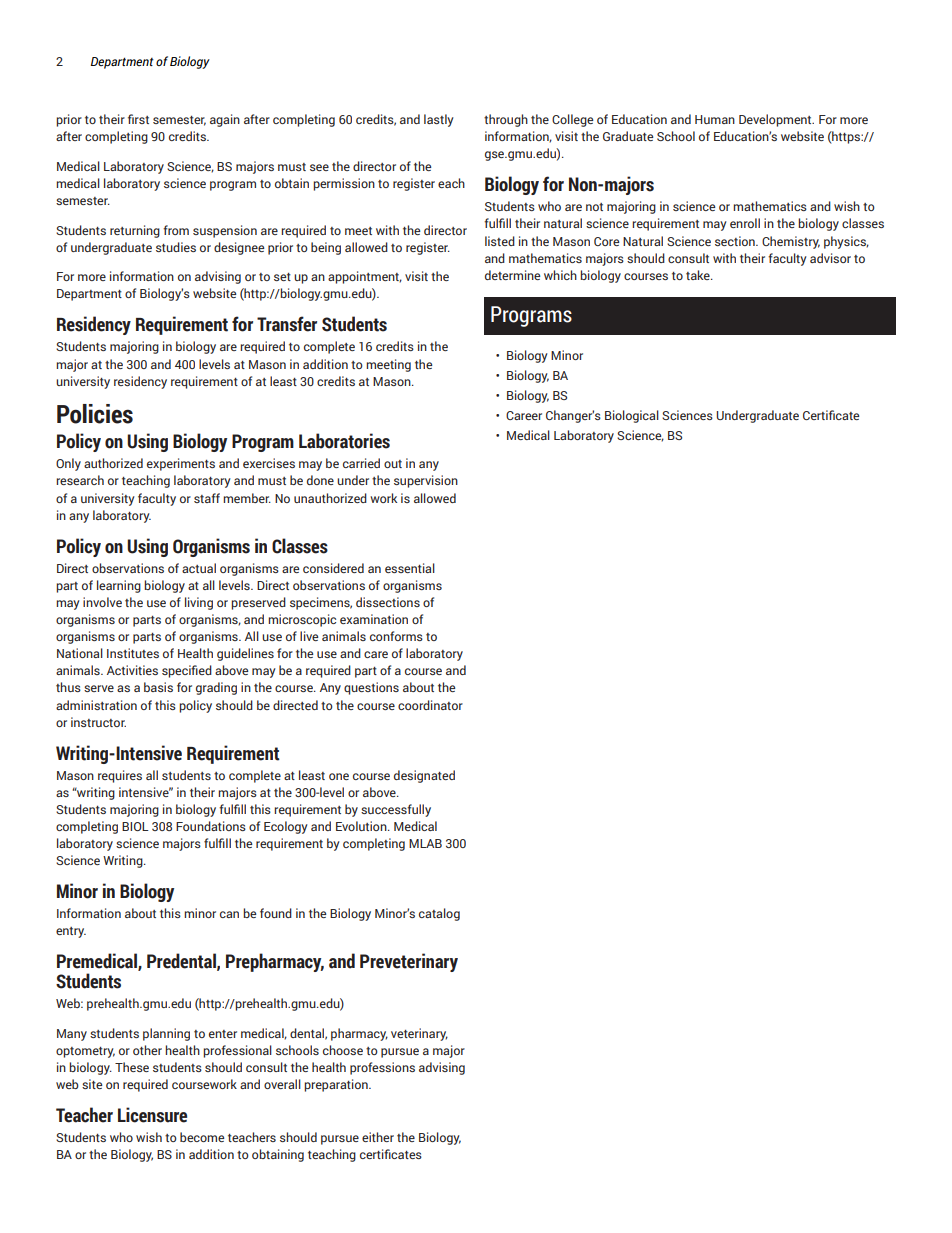  What do you see at coordinates (396, 636) in the page?
I see `conforms` at bounding box center [396, 636].
